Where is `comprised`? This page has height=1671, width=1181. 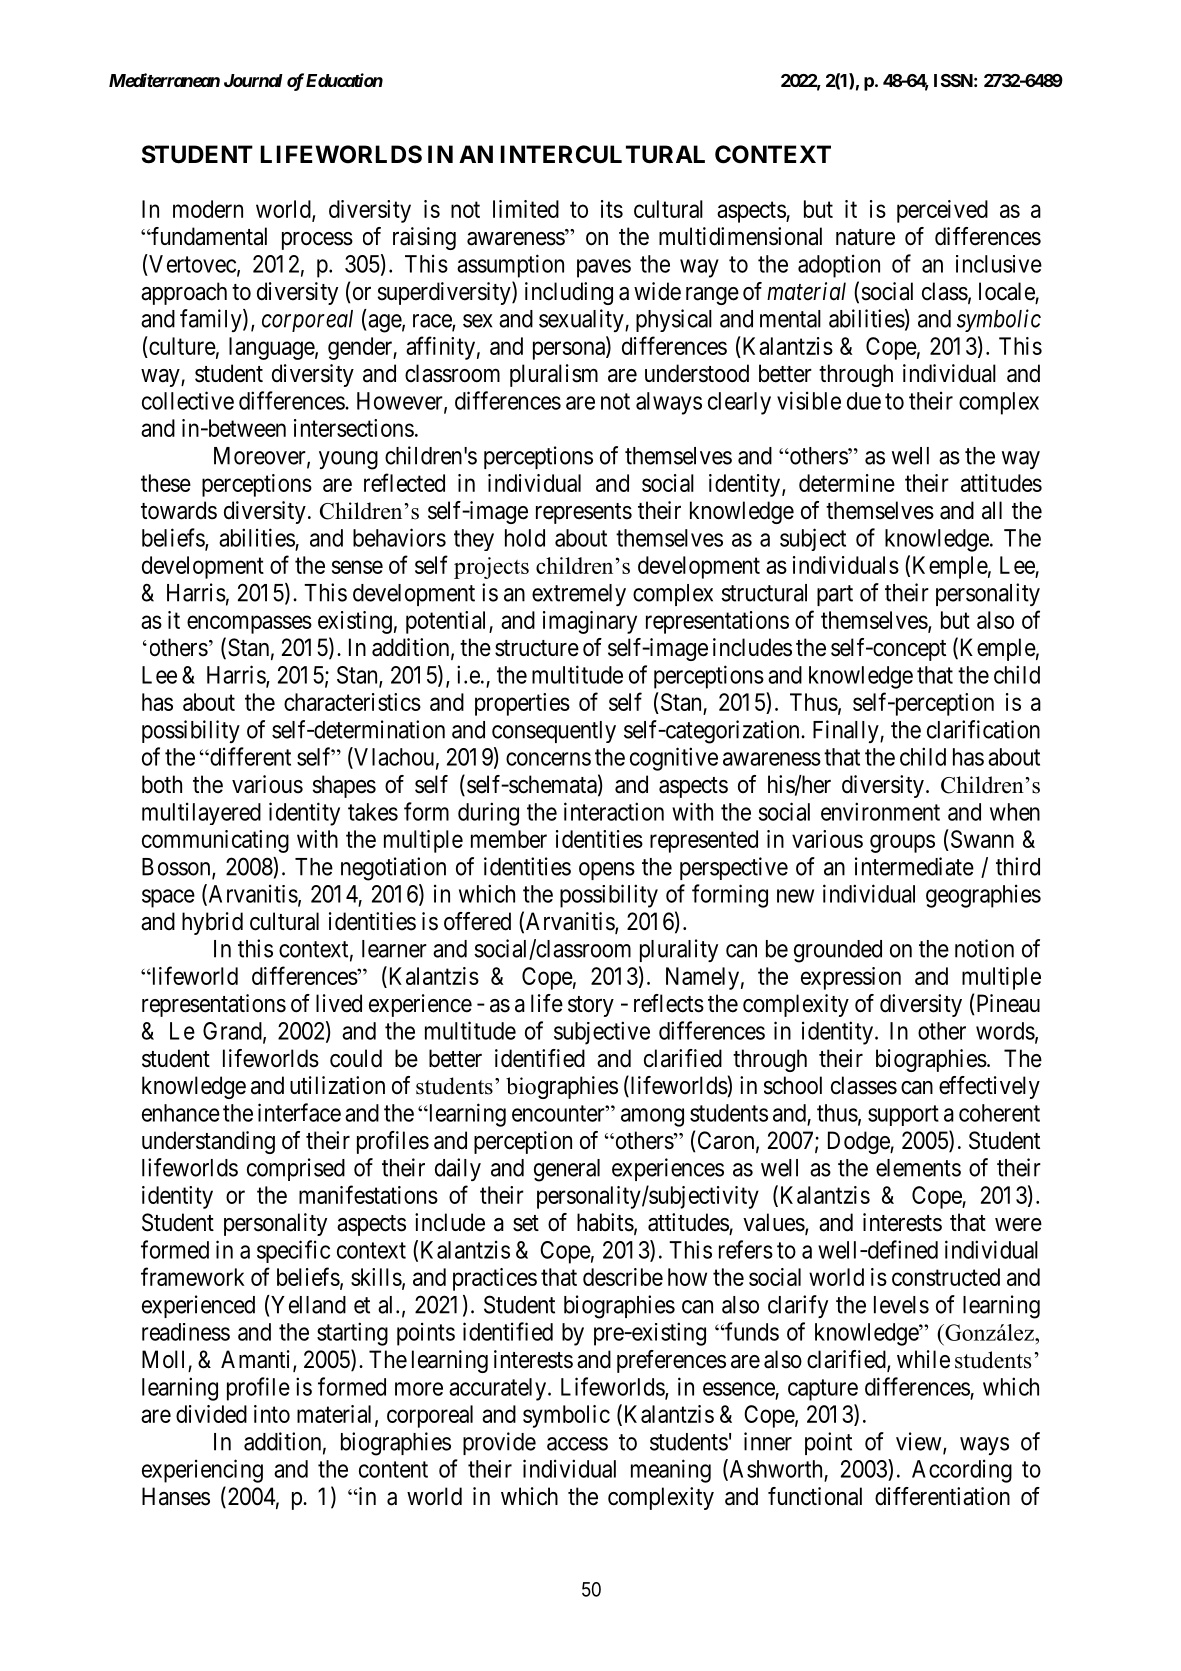 comprised is located at coordinates (296, 1169).
